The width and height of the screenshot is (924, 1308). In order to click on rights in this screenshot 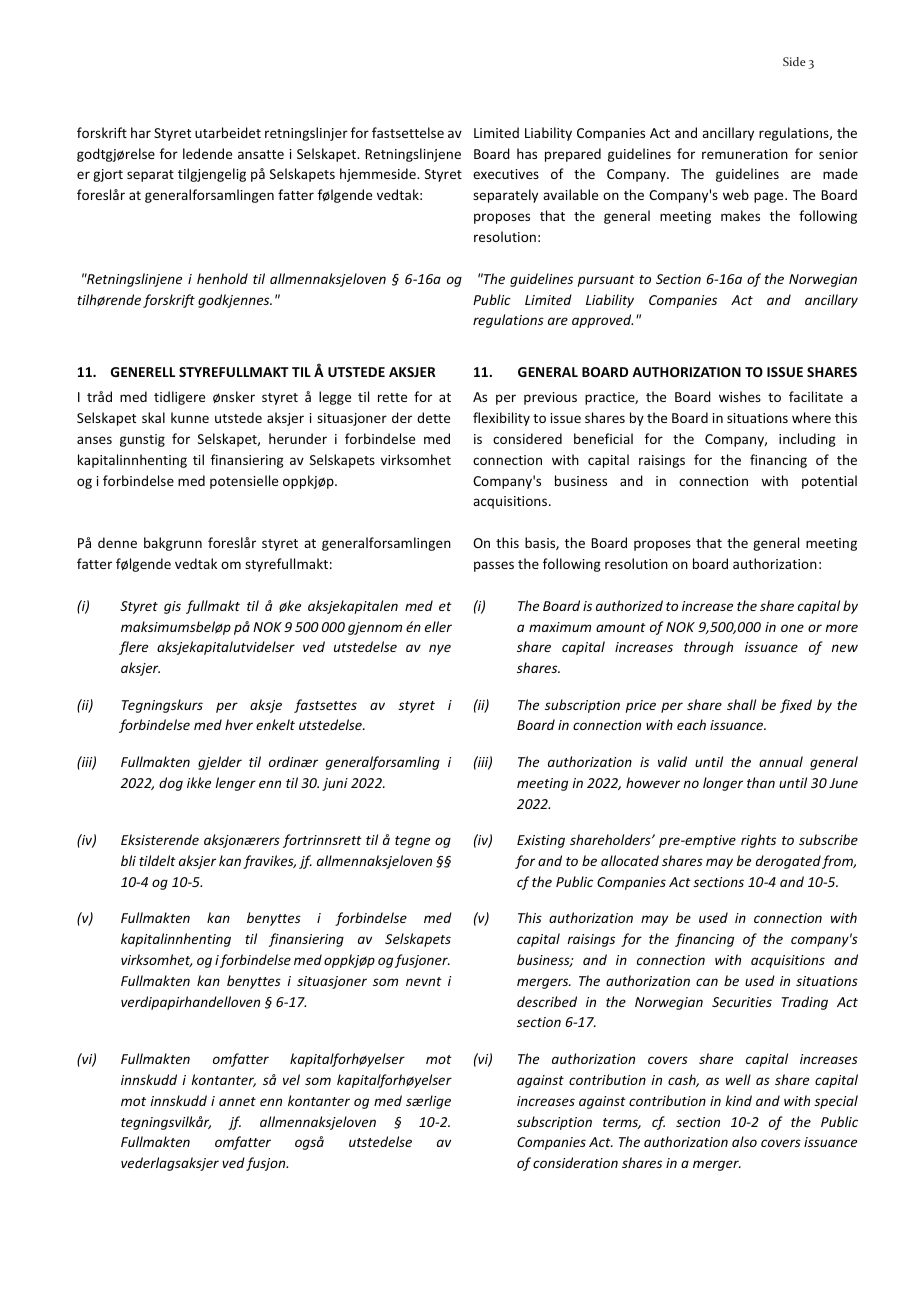, I will do `click(758, 841)`.
